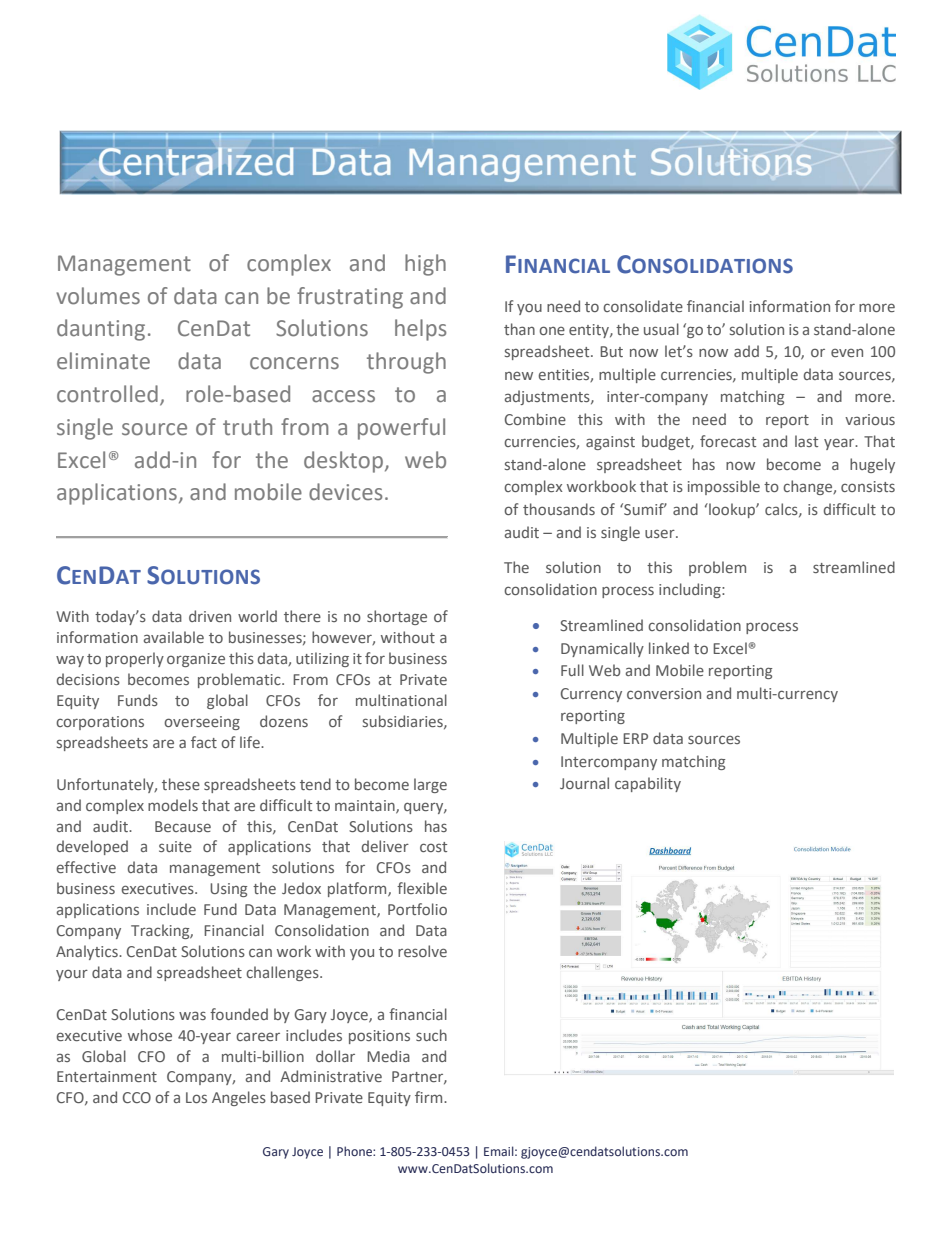 The image size is (952, 1233). Describe the element at coordinates (643, 306) in the screenshot. I see `consolidate` at that location.
